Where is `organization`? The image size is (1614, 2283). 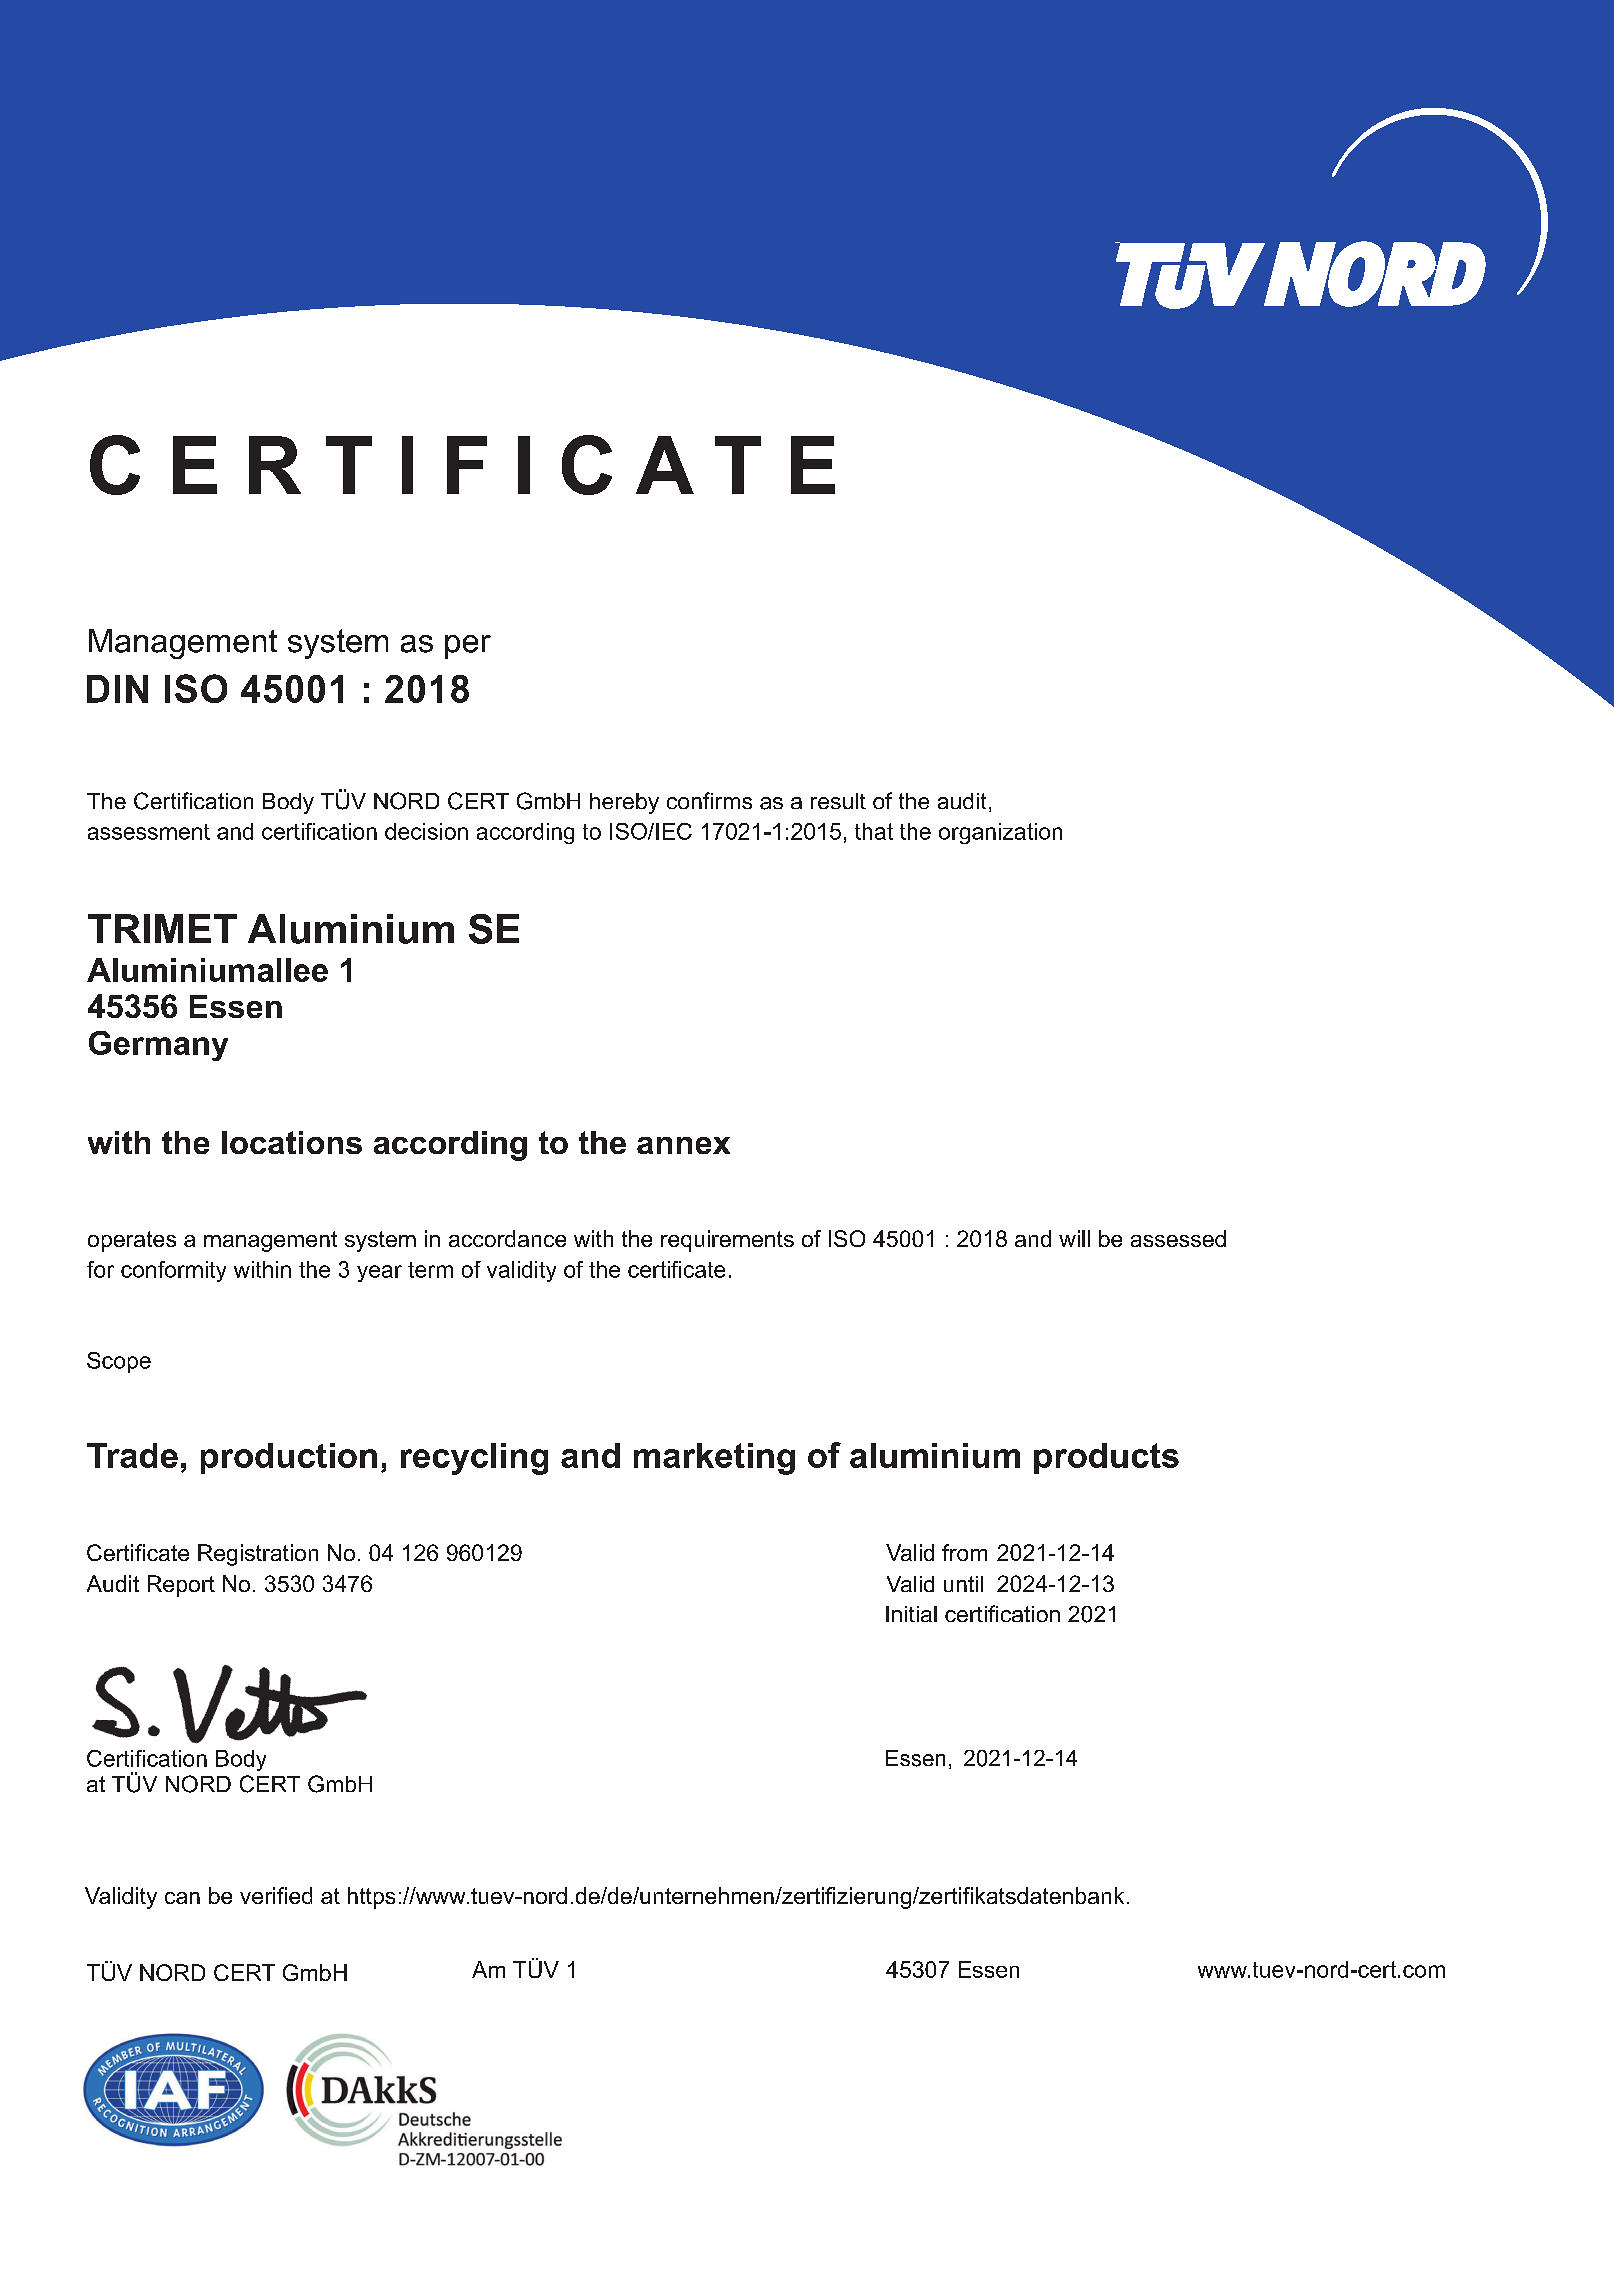
organization is located at coordinates (1000, 833).
